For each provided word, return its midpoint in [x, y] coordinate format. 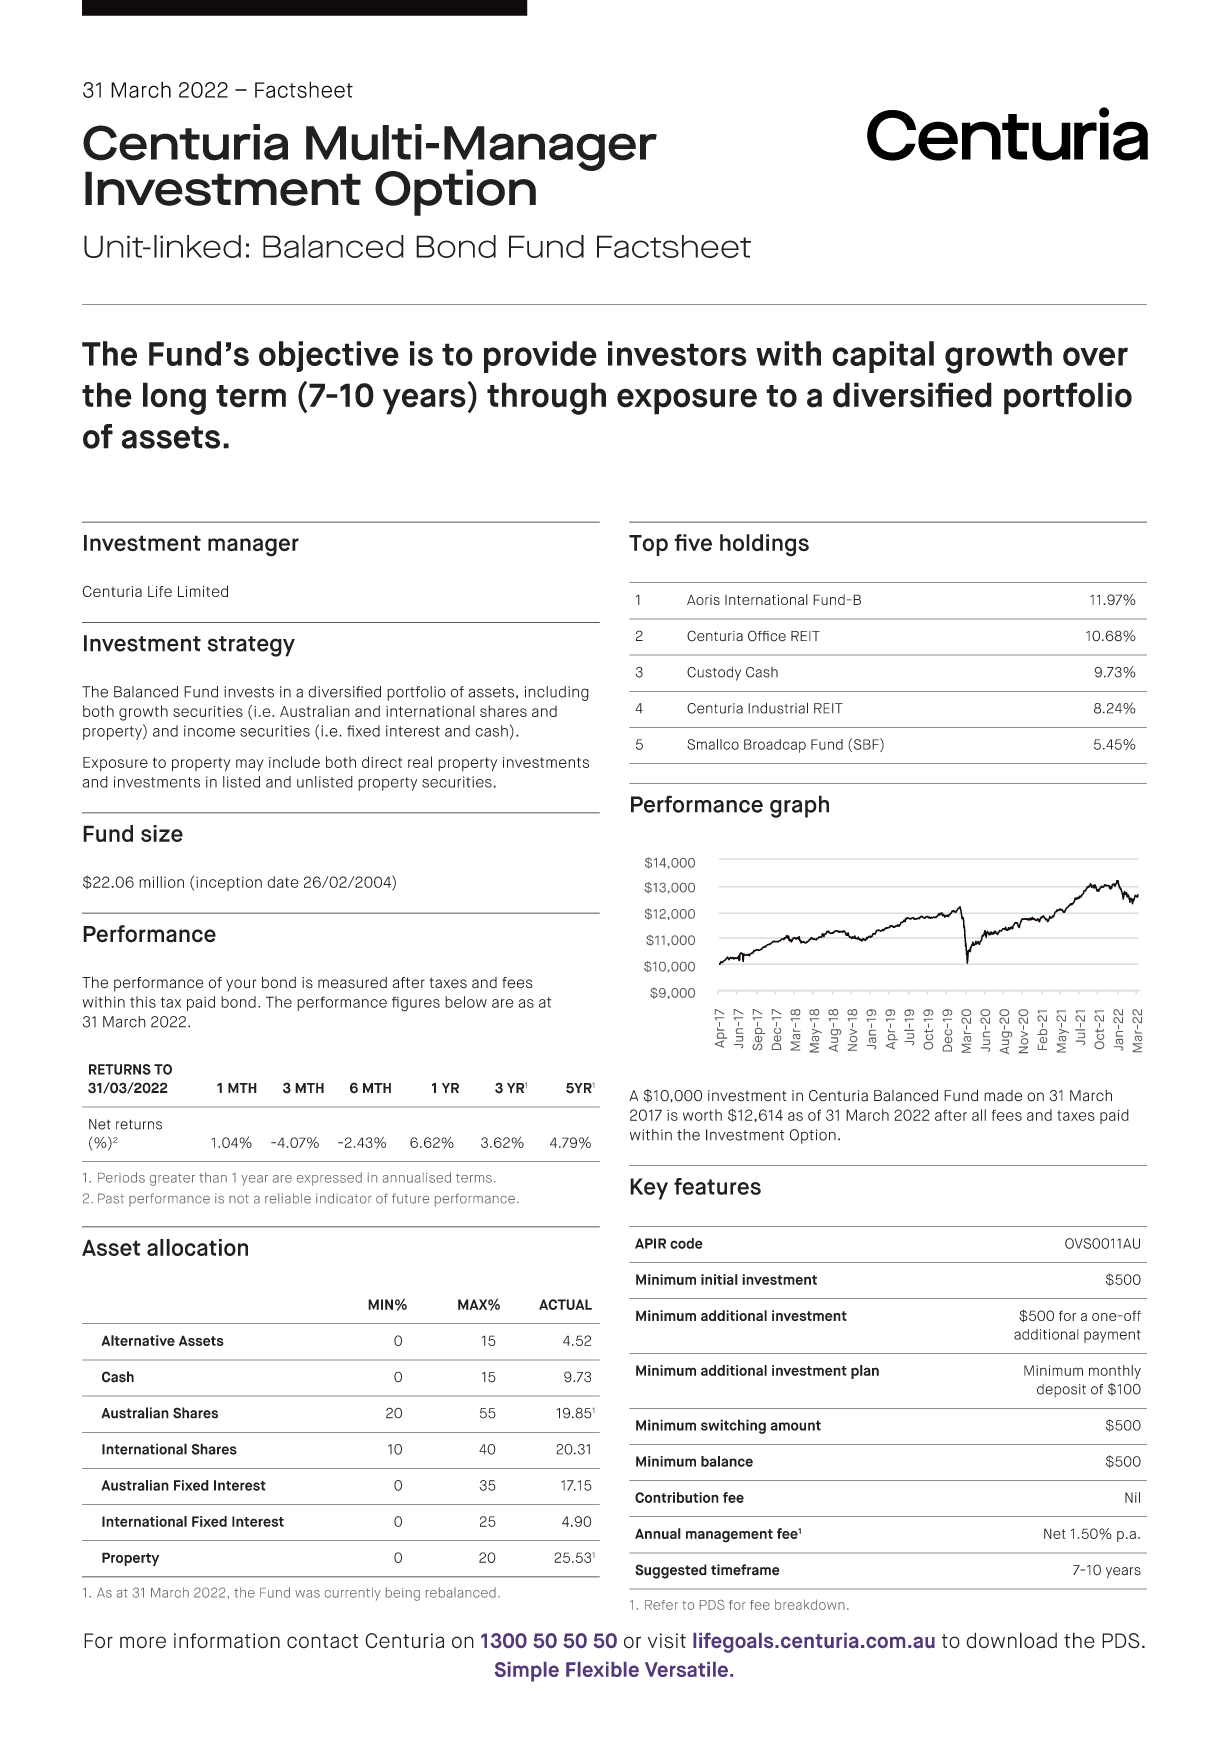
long [174, 398]
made [1003, 1096]
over [1095, 356]
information [227, 1641]
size [162, 833]
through [546, 398]
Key [649, 1189]
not [239, 1199]
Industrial [778, 708]
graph [799, 806]
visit [667, 1641]
